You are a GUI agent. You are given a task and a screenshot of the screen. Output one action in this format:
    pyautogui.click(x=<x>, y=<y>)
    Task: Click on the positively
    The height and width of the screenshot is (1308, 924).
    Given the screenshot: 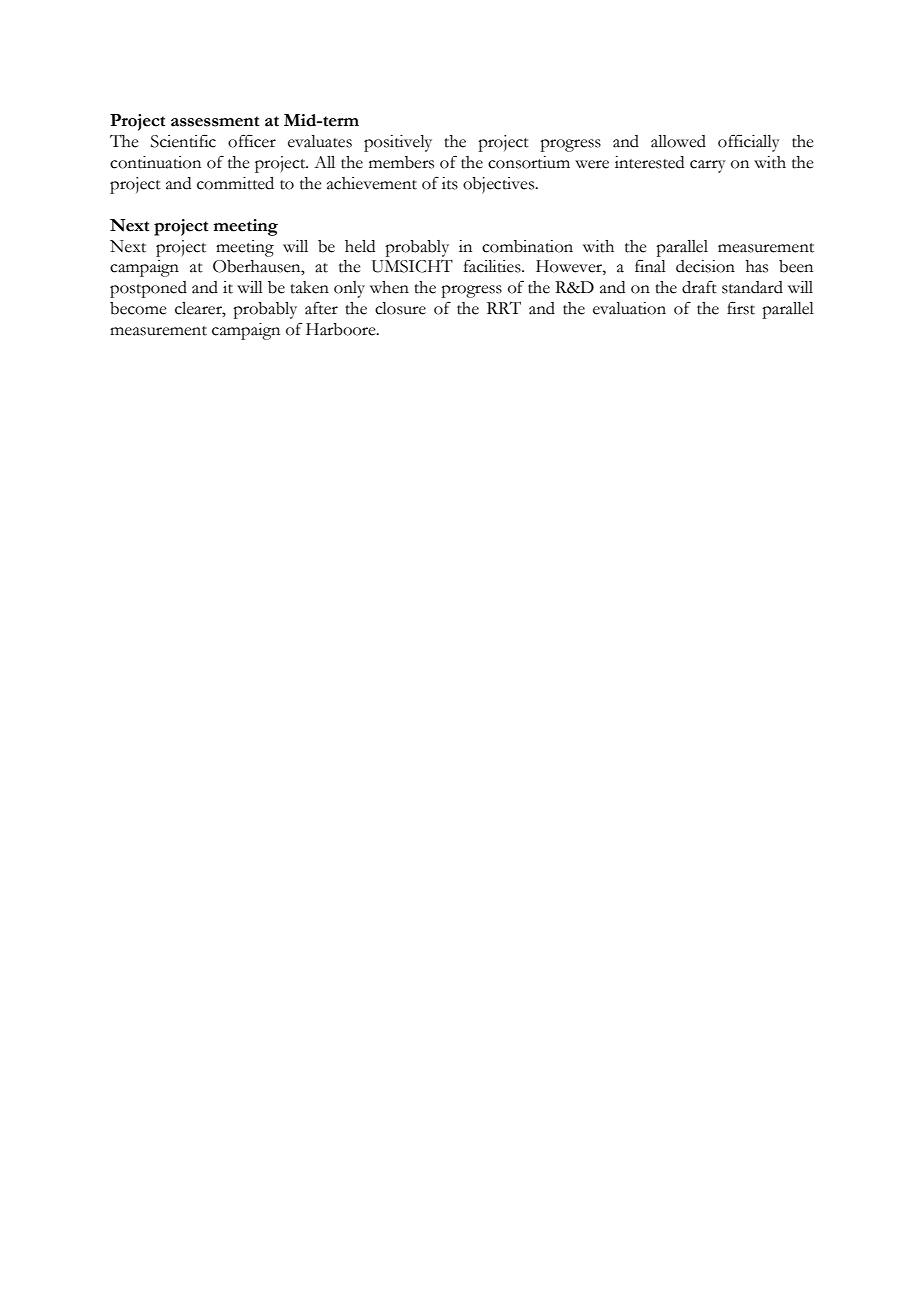 What is the action you would take?
    pyautogui.click(x=398, y=143)
